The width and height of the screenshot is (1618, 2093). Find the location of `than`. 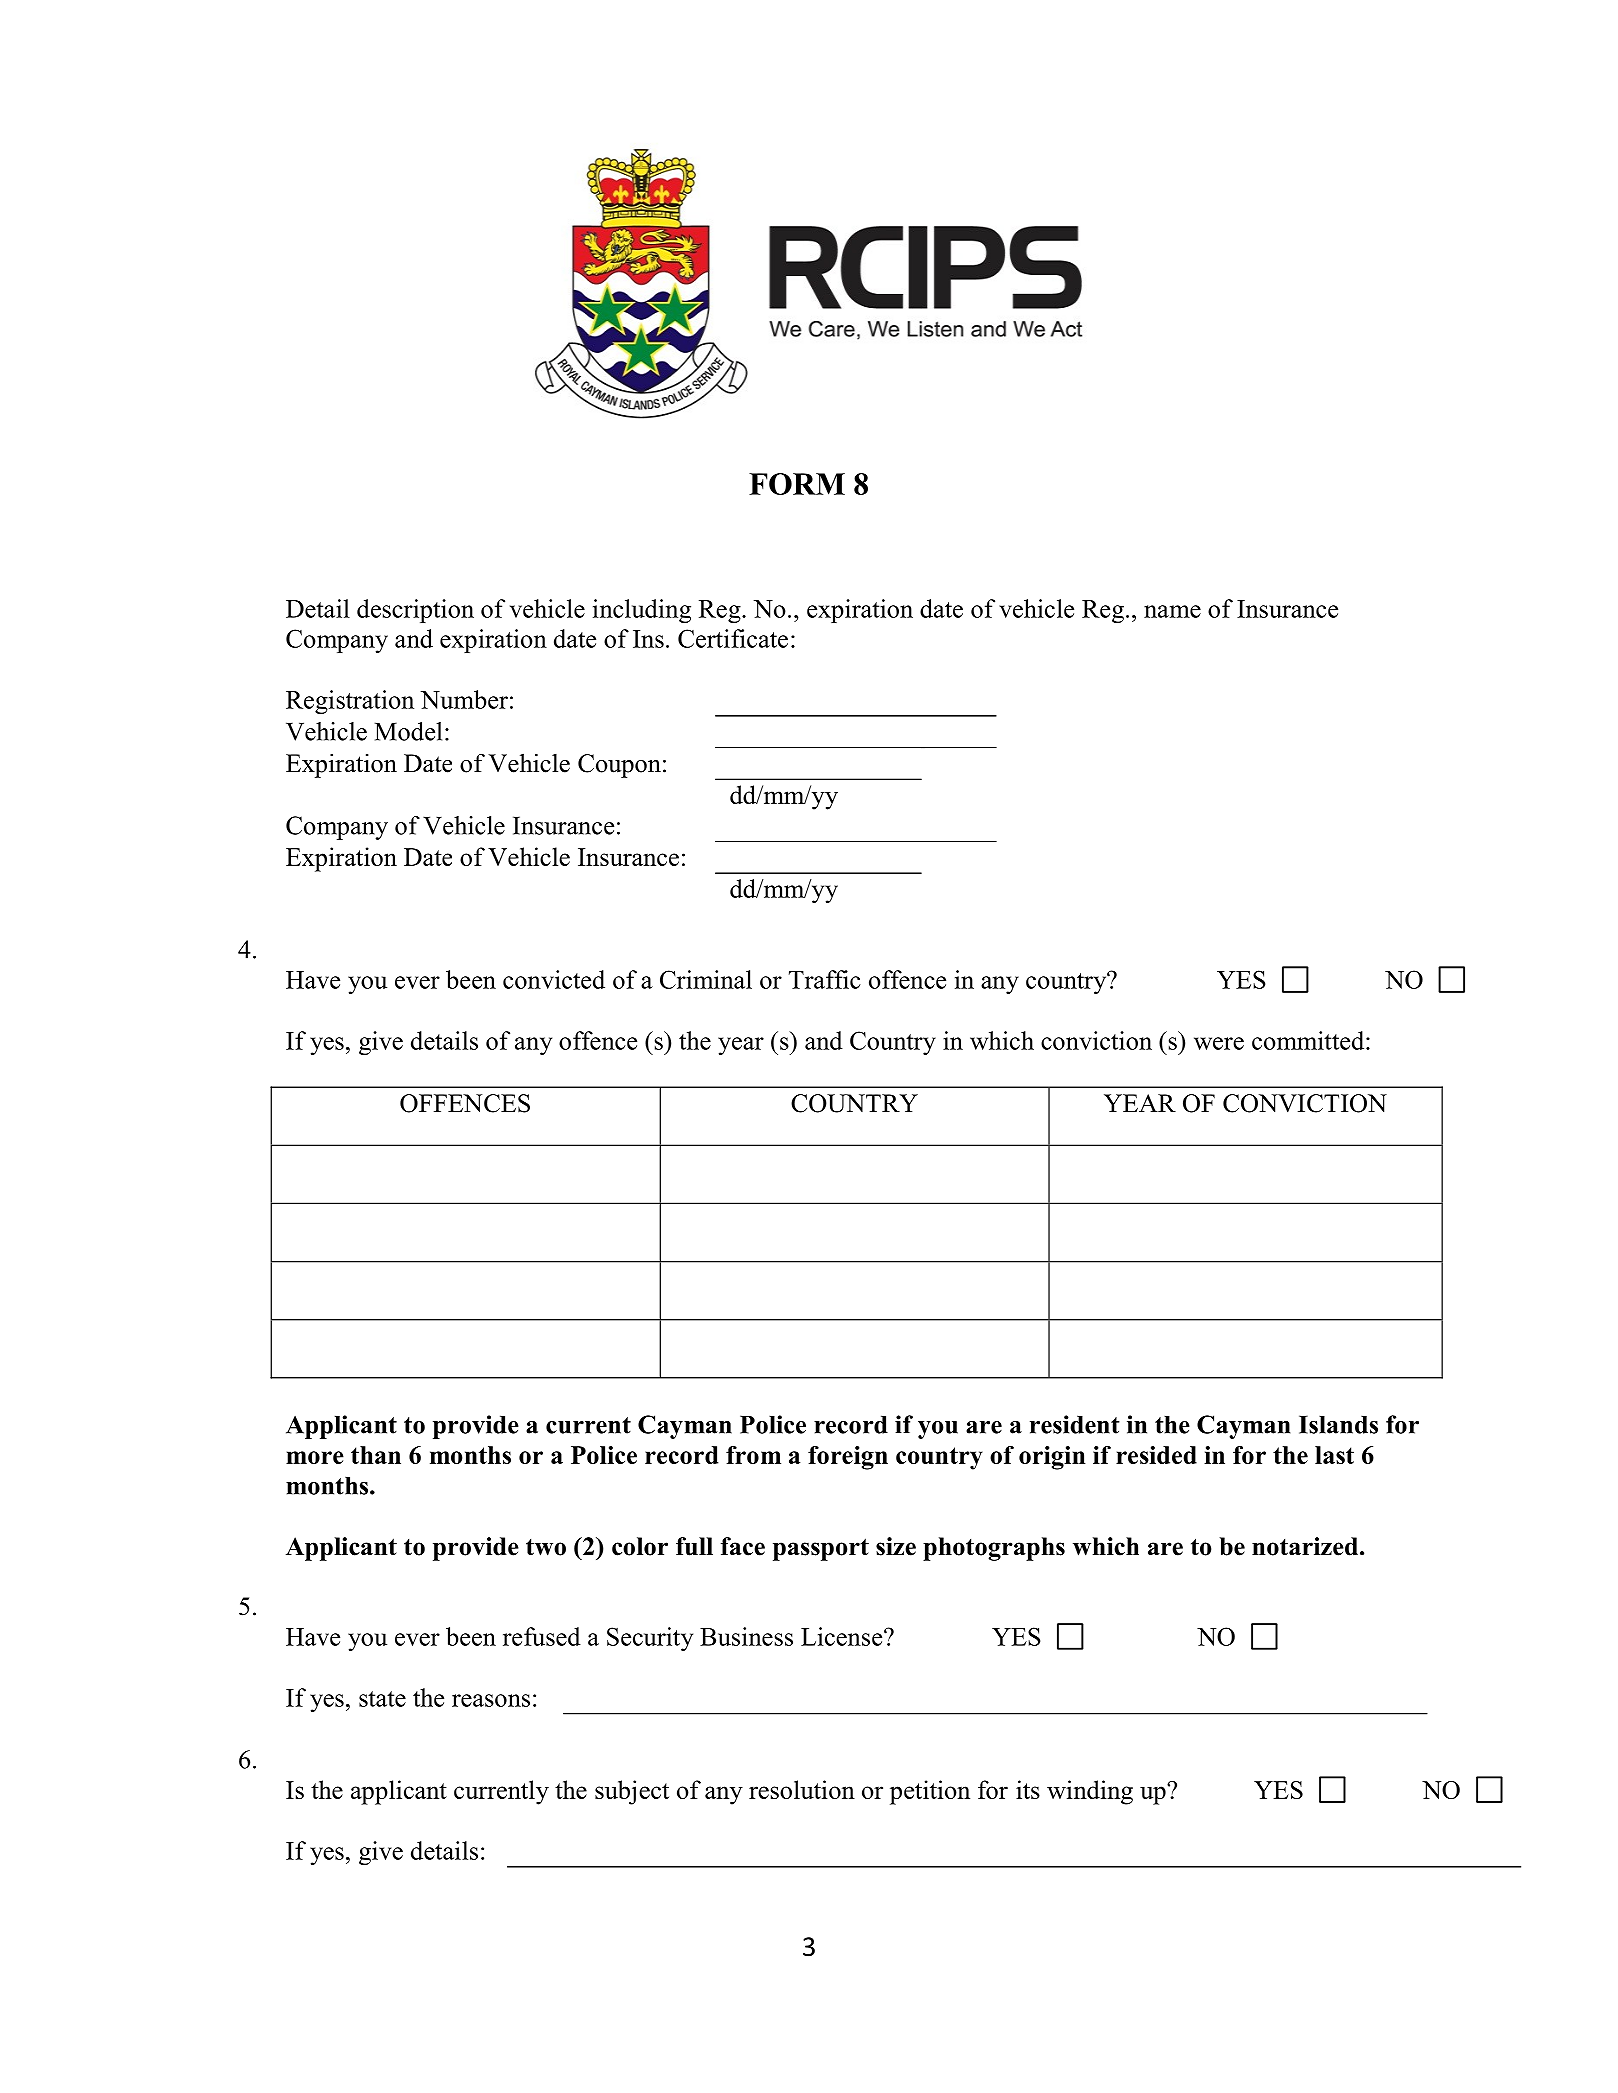

than is located at coordinates (376, 1455).
